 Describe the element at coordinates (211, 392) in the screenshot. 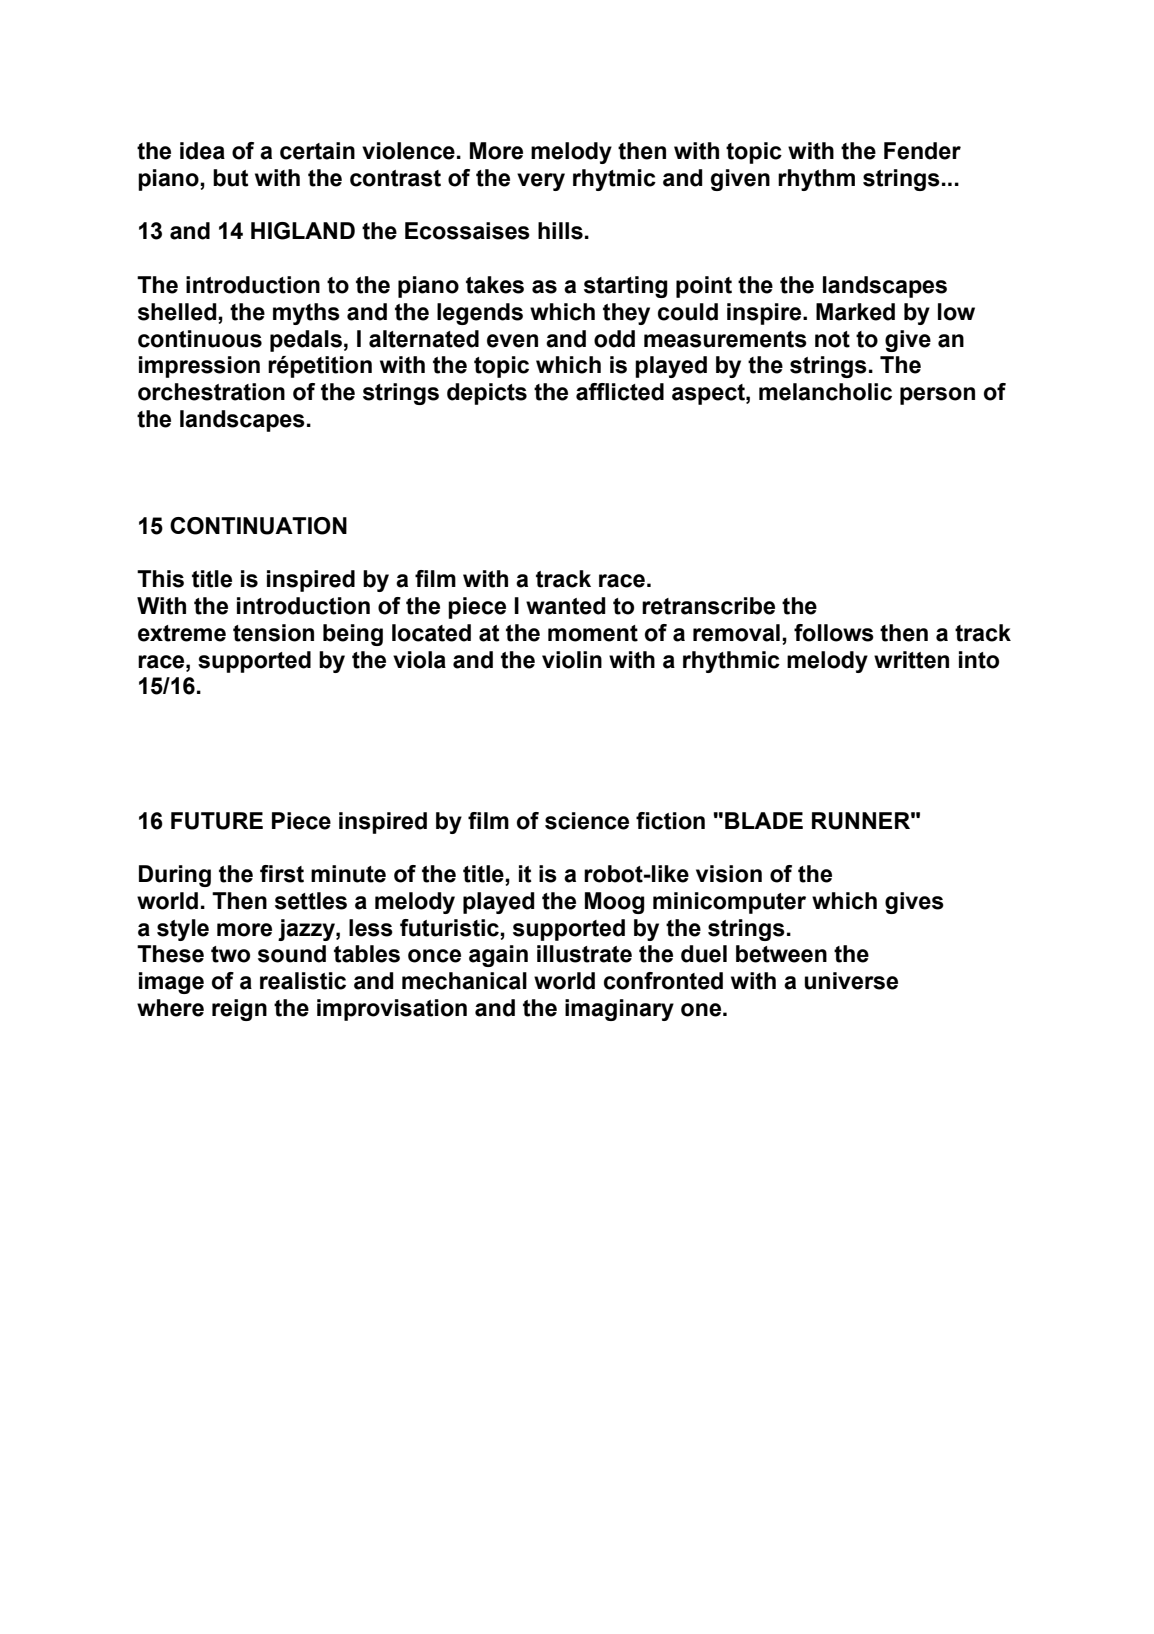

I see `orchestration` at that location.
